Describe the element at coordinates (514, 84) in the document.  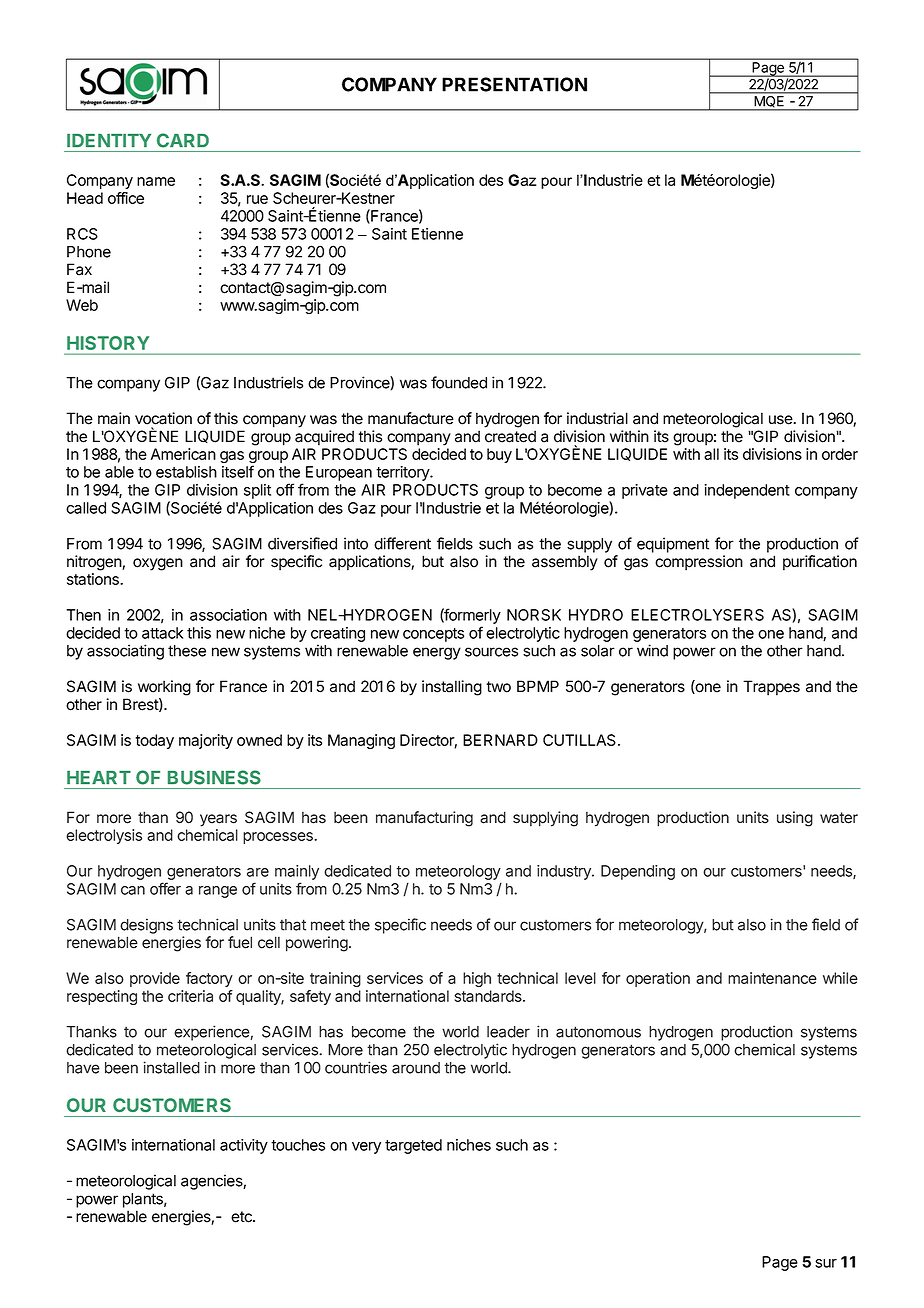
I see `PRESENTATION` at that location.
